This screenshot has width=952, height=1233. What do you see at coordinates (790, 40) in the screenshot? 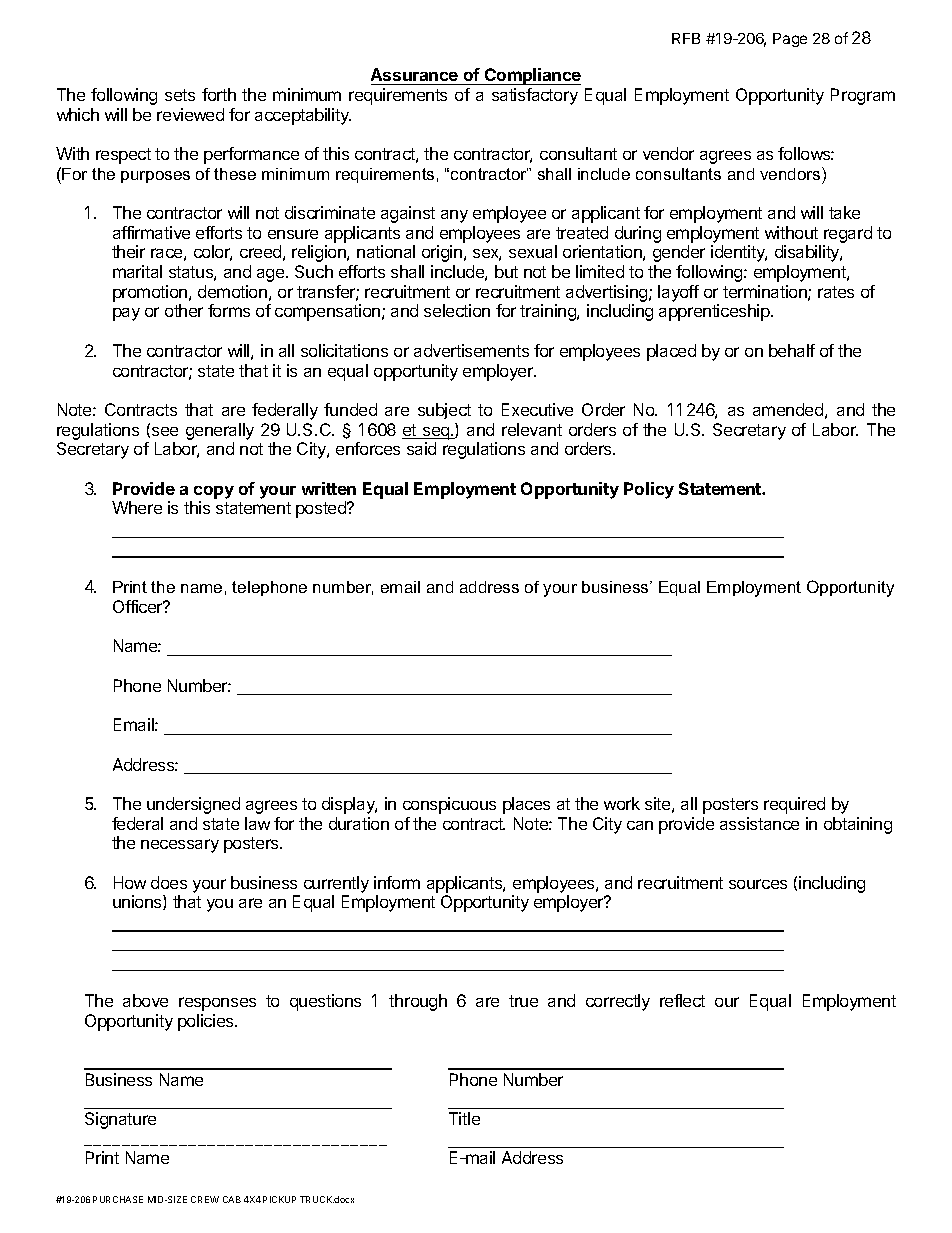
I see `Page` at bounding box center [790, 40].
